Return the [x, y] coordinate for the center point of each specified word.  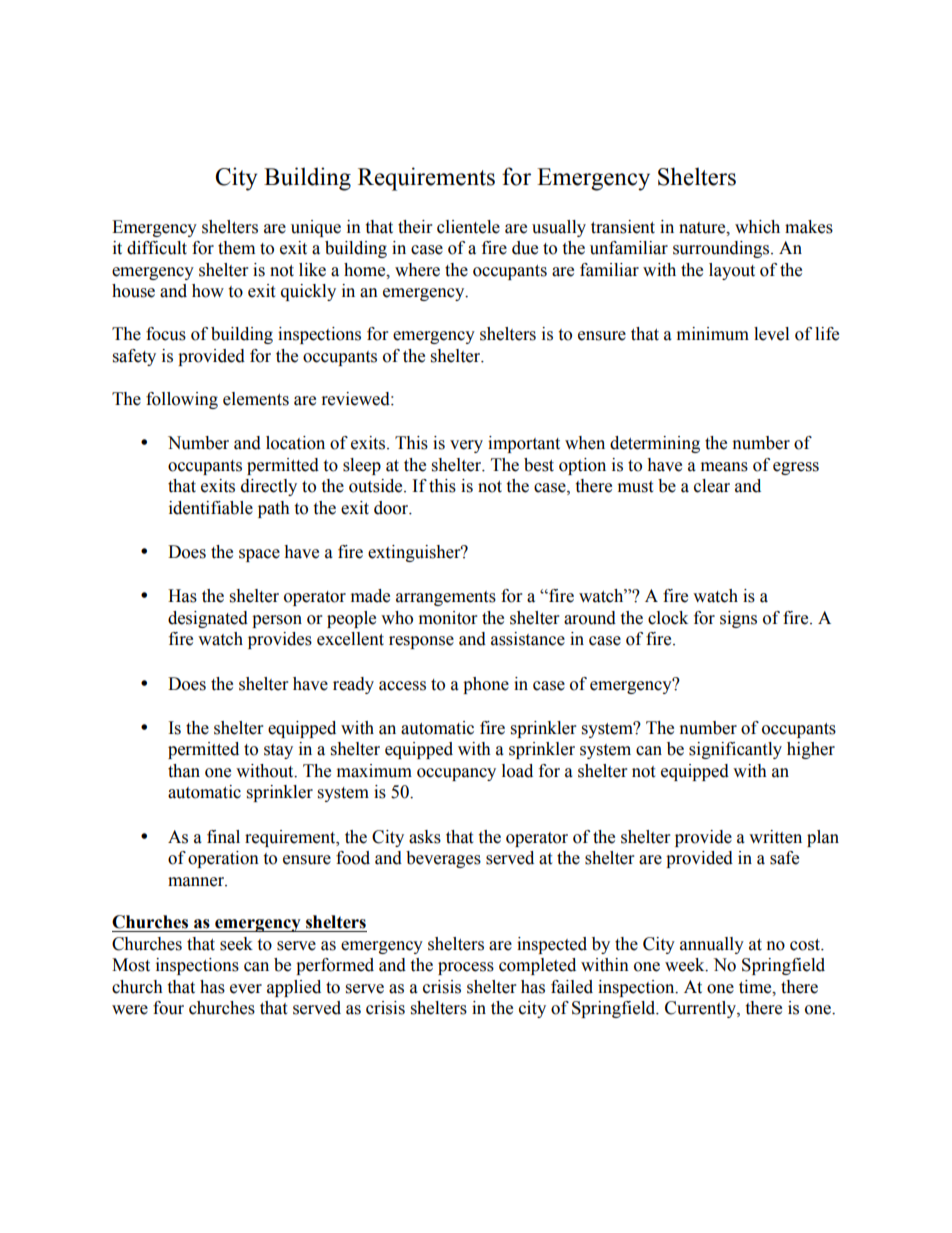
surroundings [722, 249]
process [466, 968]
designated [208, 619]
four [168, 1008]
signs [738, 619]
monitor [448, 618]
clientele [468, 227]
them [236, 248]
